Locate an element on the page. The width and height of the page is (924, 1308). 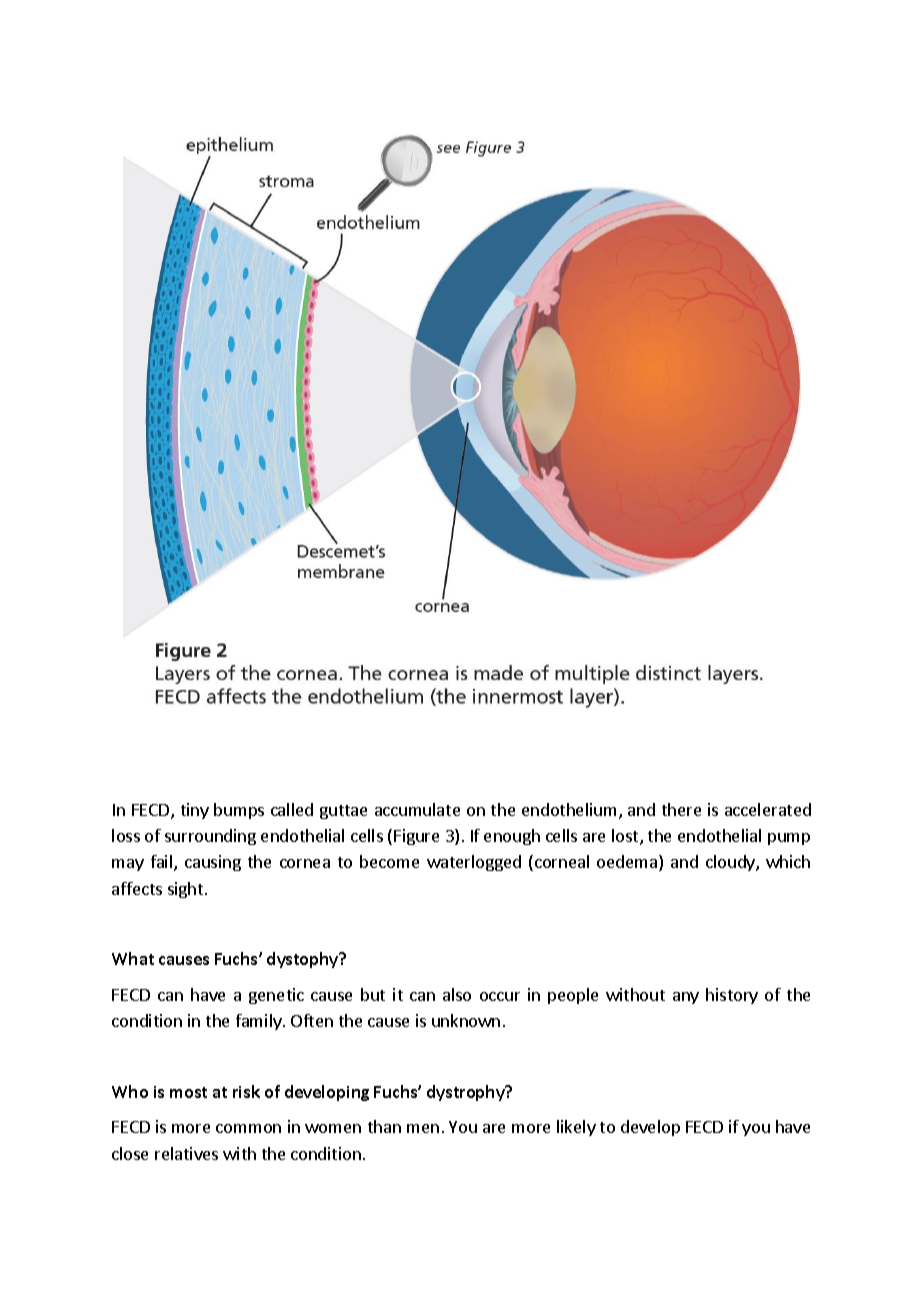
What is located at coordinates (133, 958).
